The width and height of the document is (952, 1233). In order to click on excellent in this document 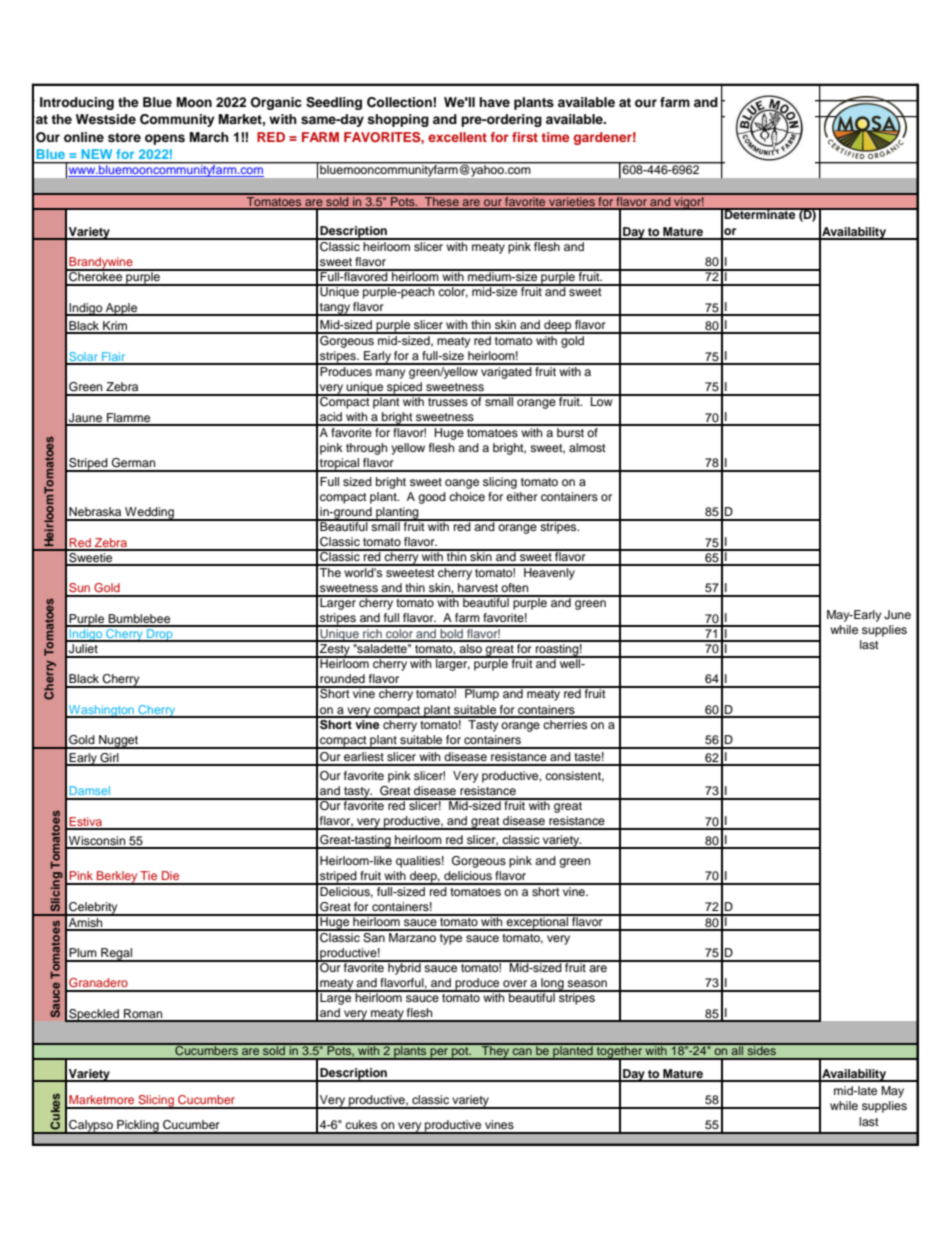, I will do `click(457, 137)`.
